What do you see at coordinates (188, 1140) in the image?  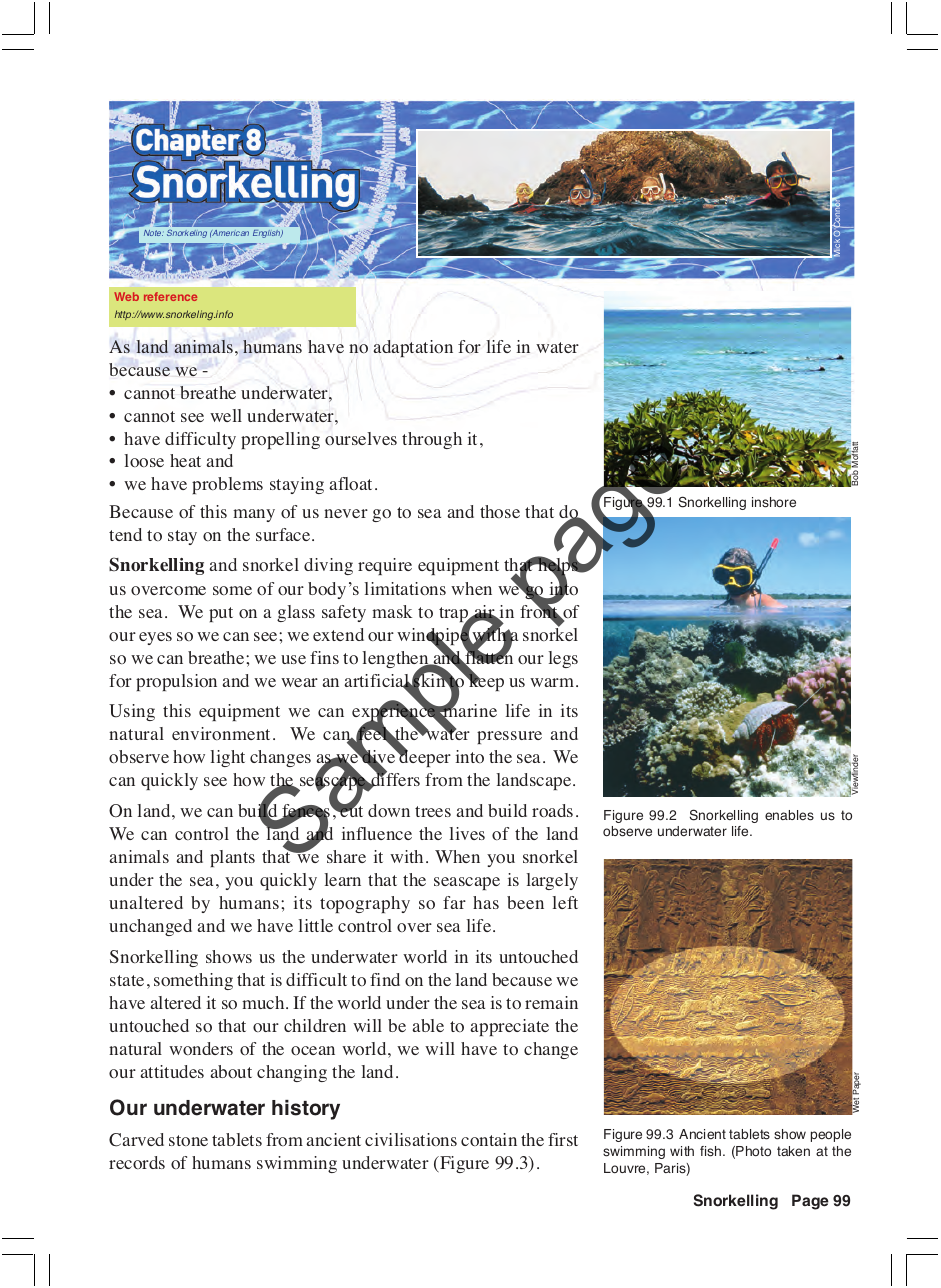 I see `stone` at bounding box center [188, 1140].
